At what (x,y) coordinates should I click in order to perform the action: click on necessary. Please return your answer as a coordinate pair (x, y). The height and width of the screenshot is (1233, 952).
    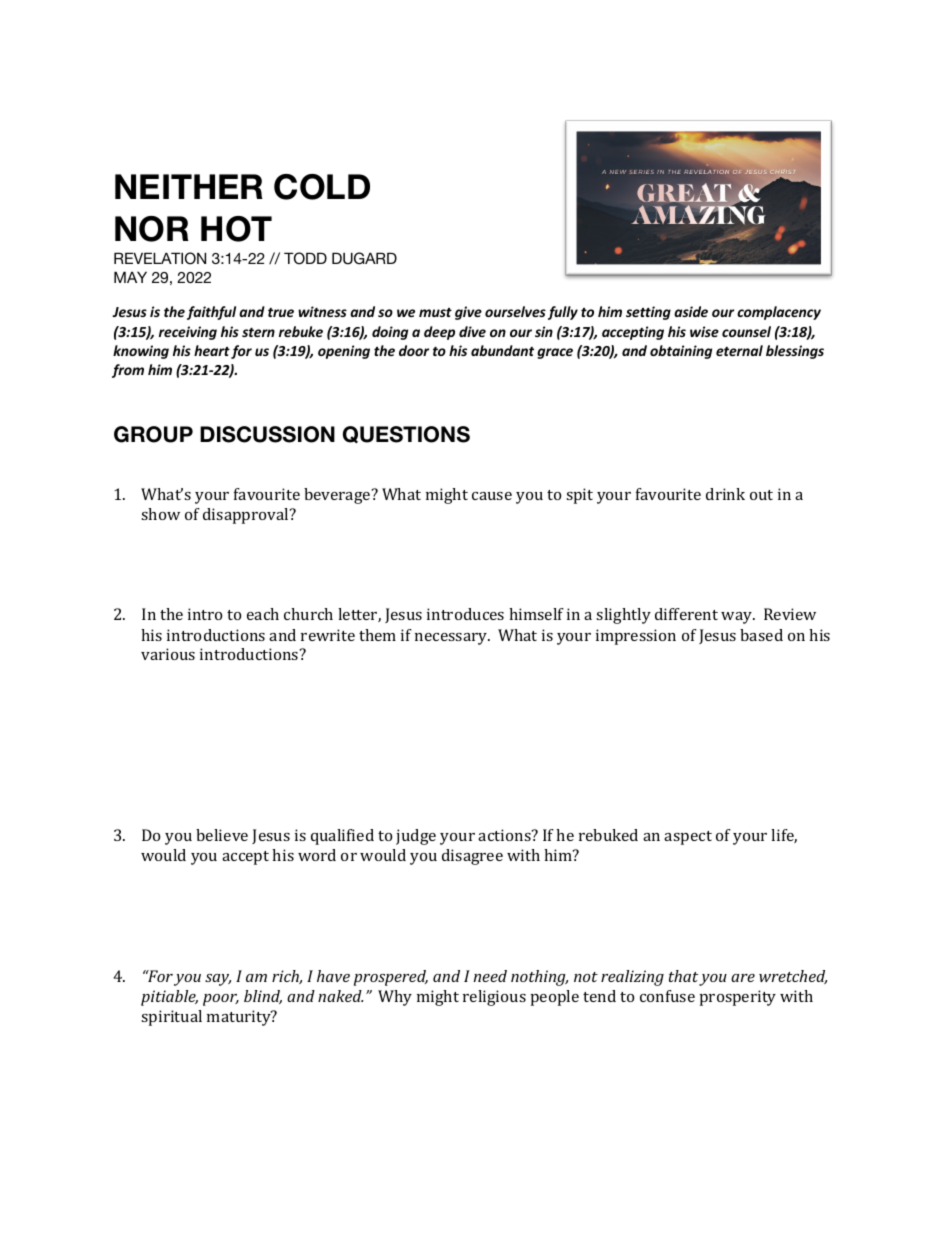
    Looking at the image, I should click on (452, 639).
